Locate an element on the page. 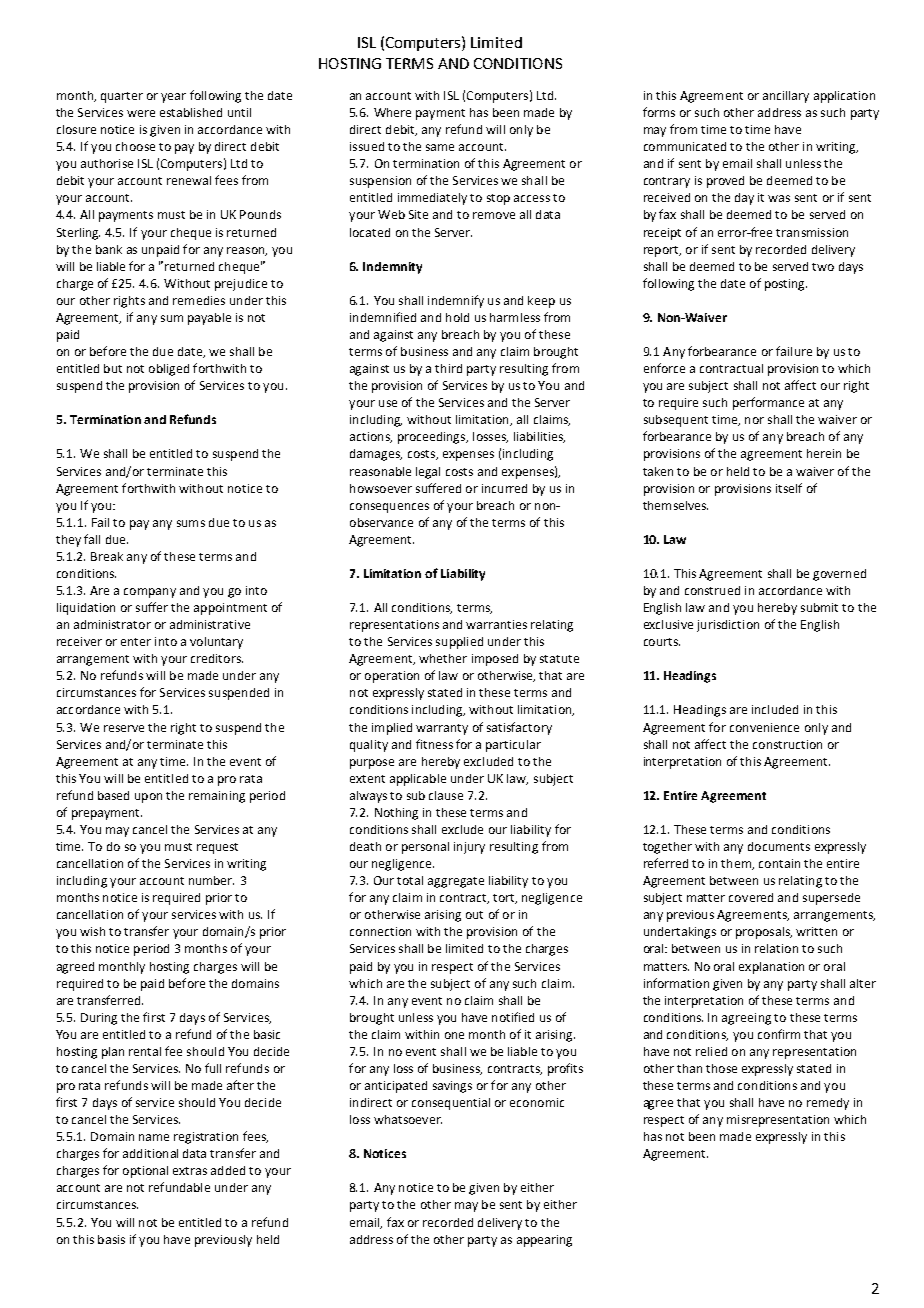 The height and width of the image is (1308, 924). appearing is located at coordinates (544, 1241).
